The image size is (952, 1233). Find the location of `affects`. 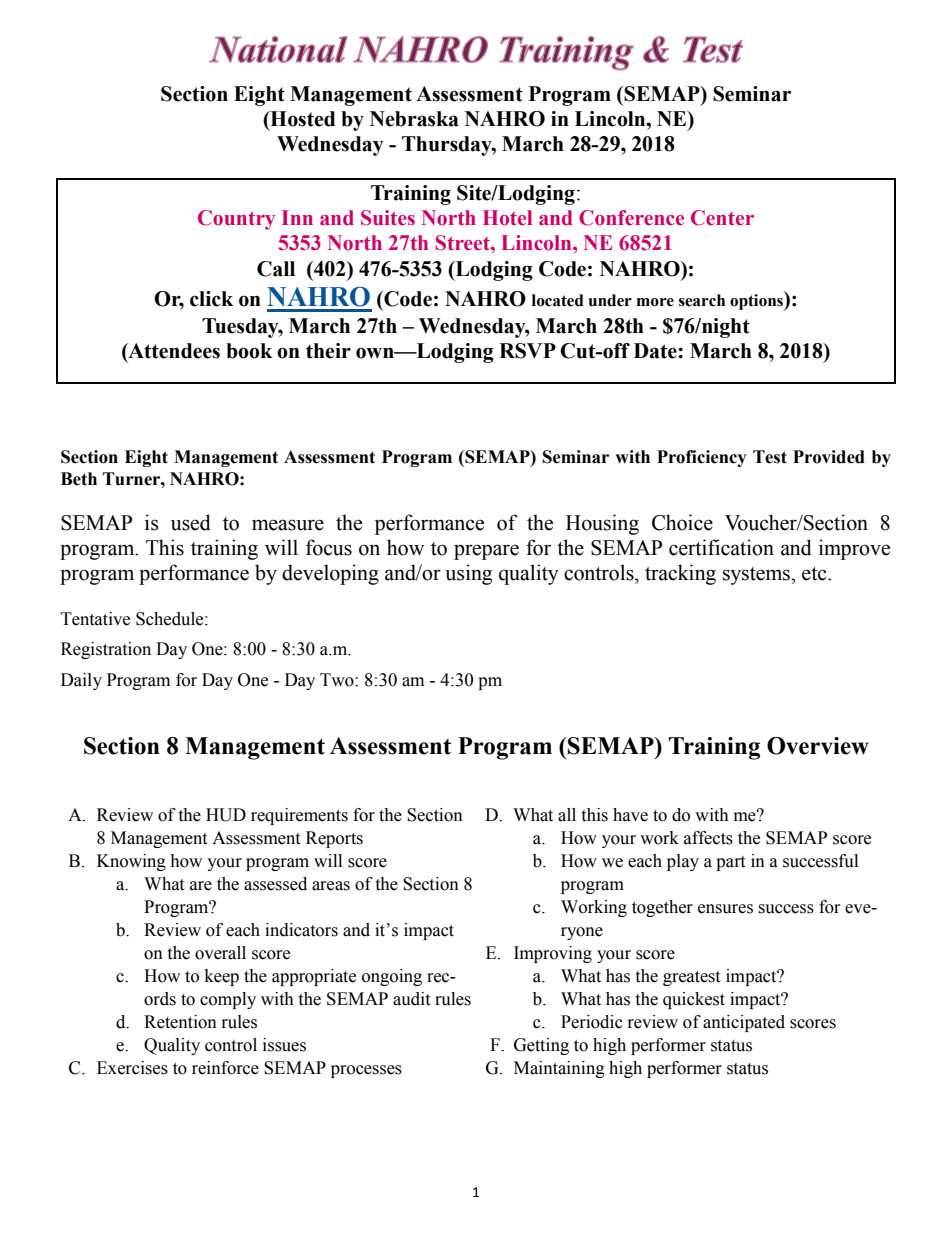

affects is located at coordinates (708, 838).
